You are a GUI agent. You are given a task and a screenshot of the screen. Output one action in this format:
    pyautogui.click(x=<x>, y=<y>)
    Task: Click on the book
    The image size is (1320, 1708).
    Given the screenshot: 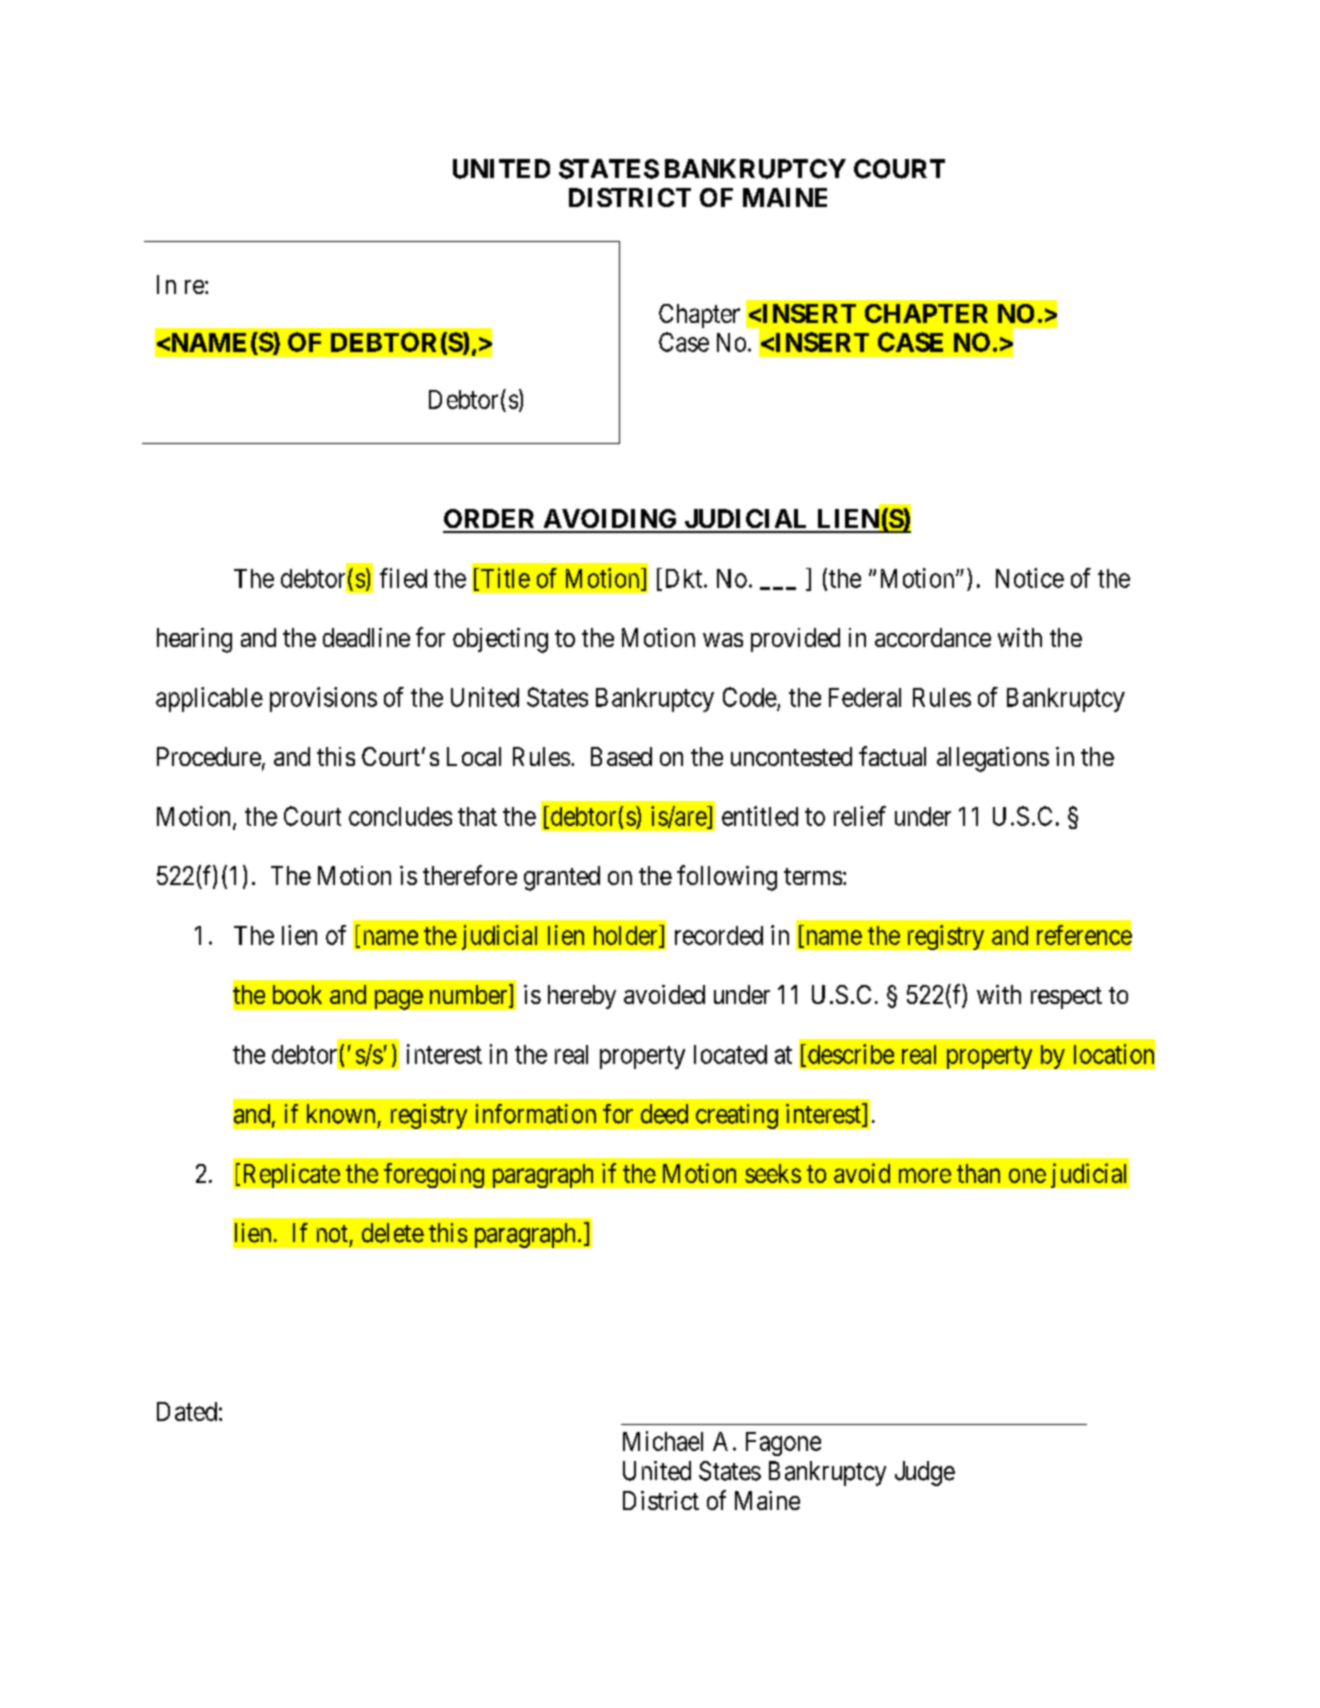 What is the action you would take?
    pyautogui.click(x=297, y=994)
